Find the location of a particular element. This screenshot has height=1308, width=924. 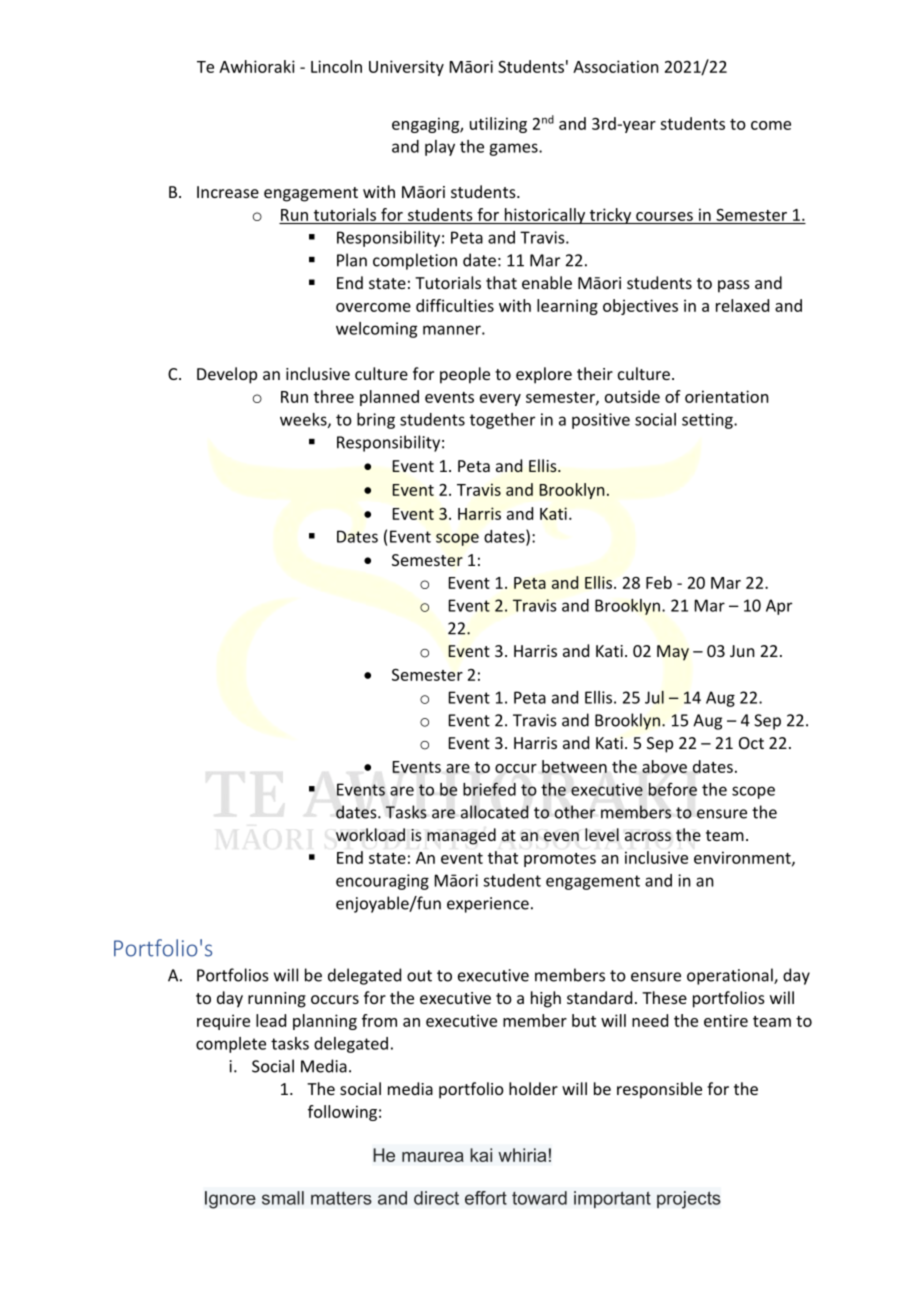

together is located at coordinates (502, 421).
